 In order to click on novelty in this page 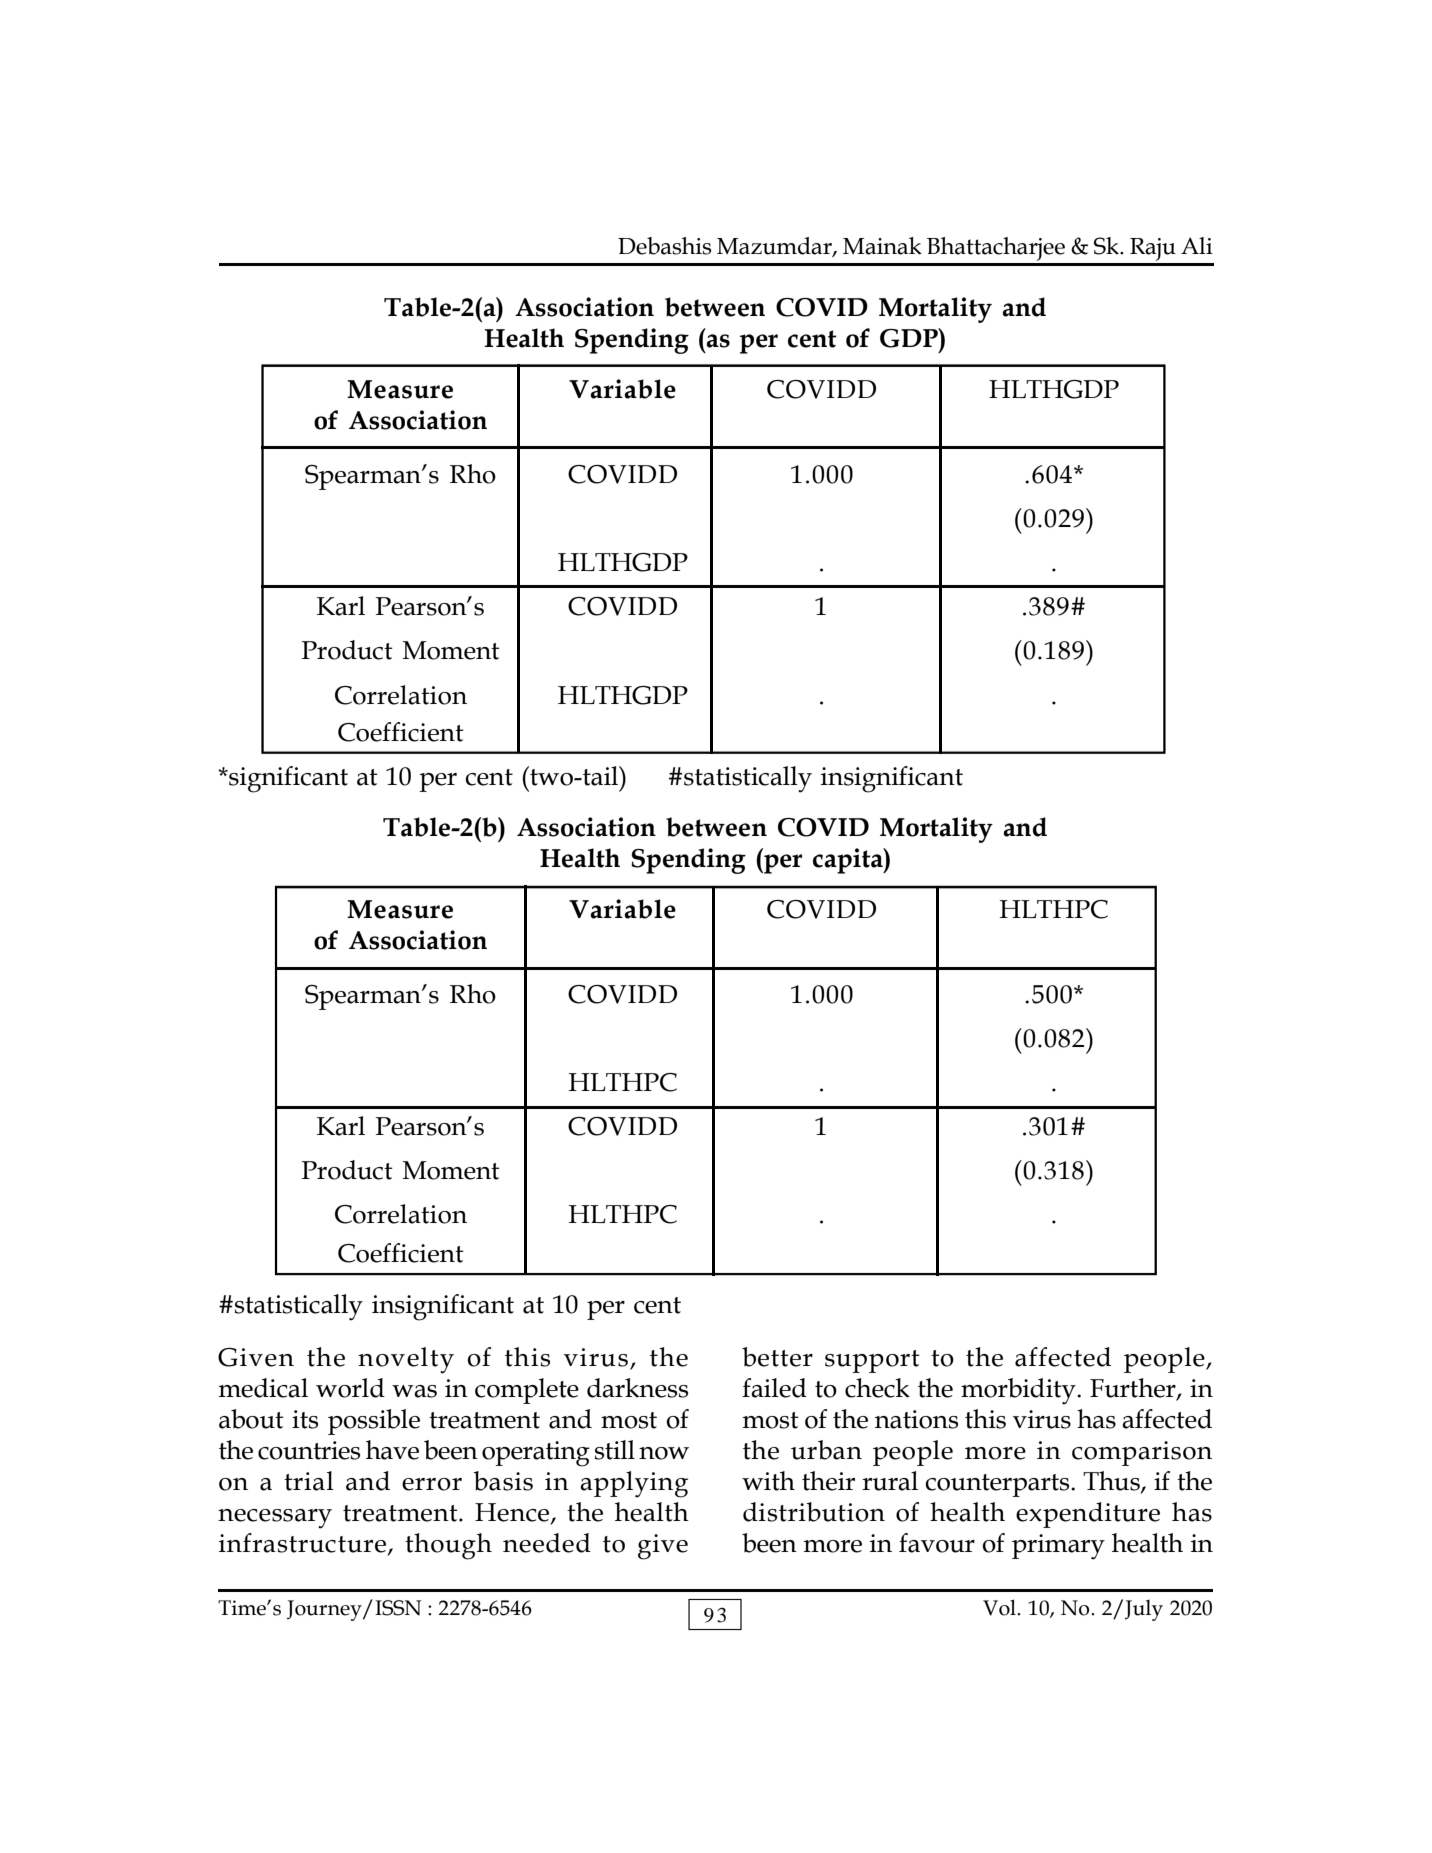, I will do `click(406, 1360)`.
